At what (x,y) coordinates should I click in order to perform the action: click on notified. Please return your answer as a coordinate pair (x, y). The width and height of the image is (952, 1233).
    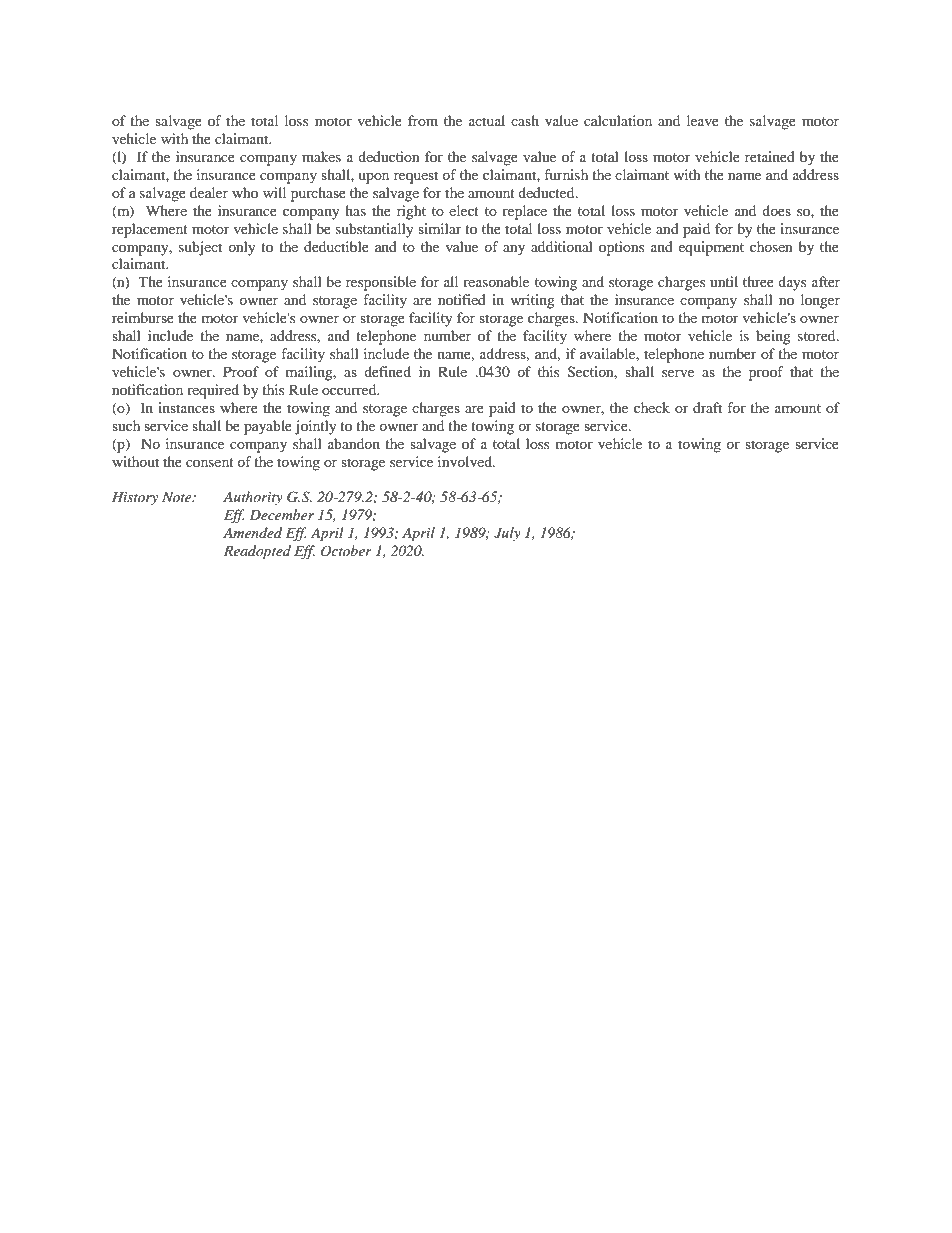
    Looking at the image, I should click on (462, 299).
